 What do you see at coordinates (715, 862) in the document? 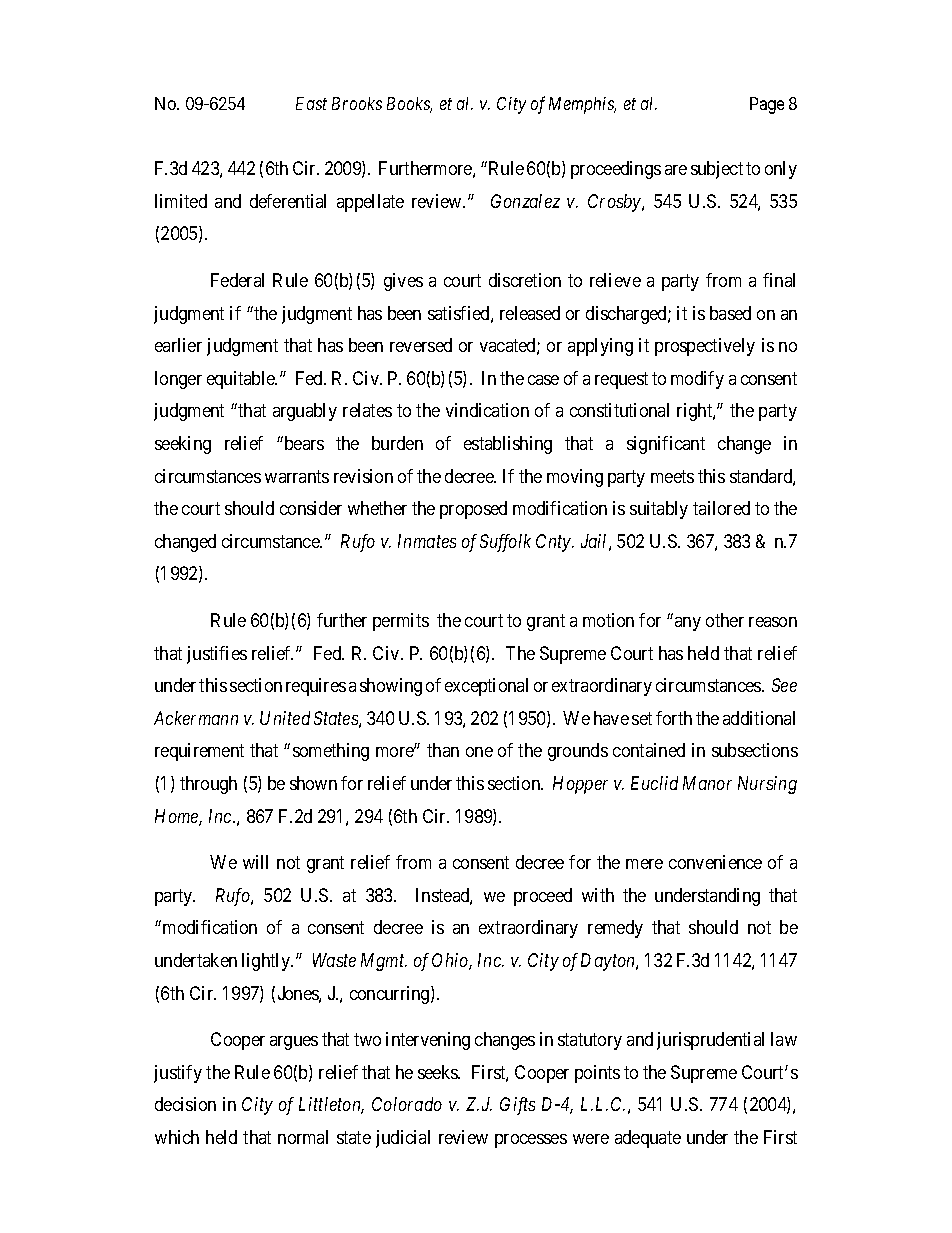
I see `convenience` at bounding box center [715, 862].
